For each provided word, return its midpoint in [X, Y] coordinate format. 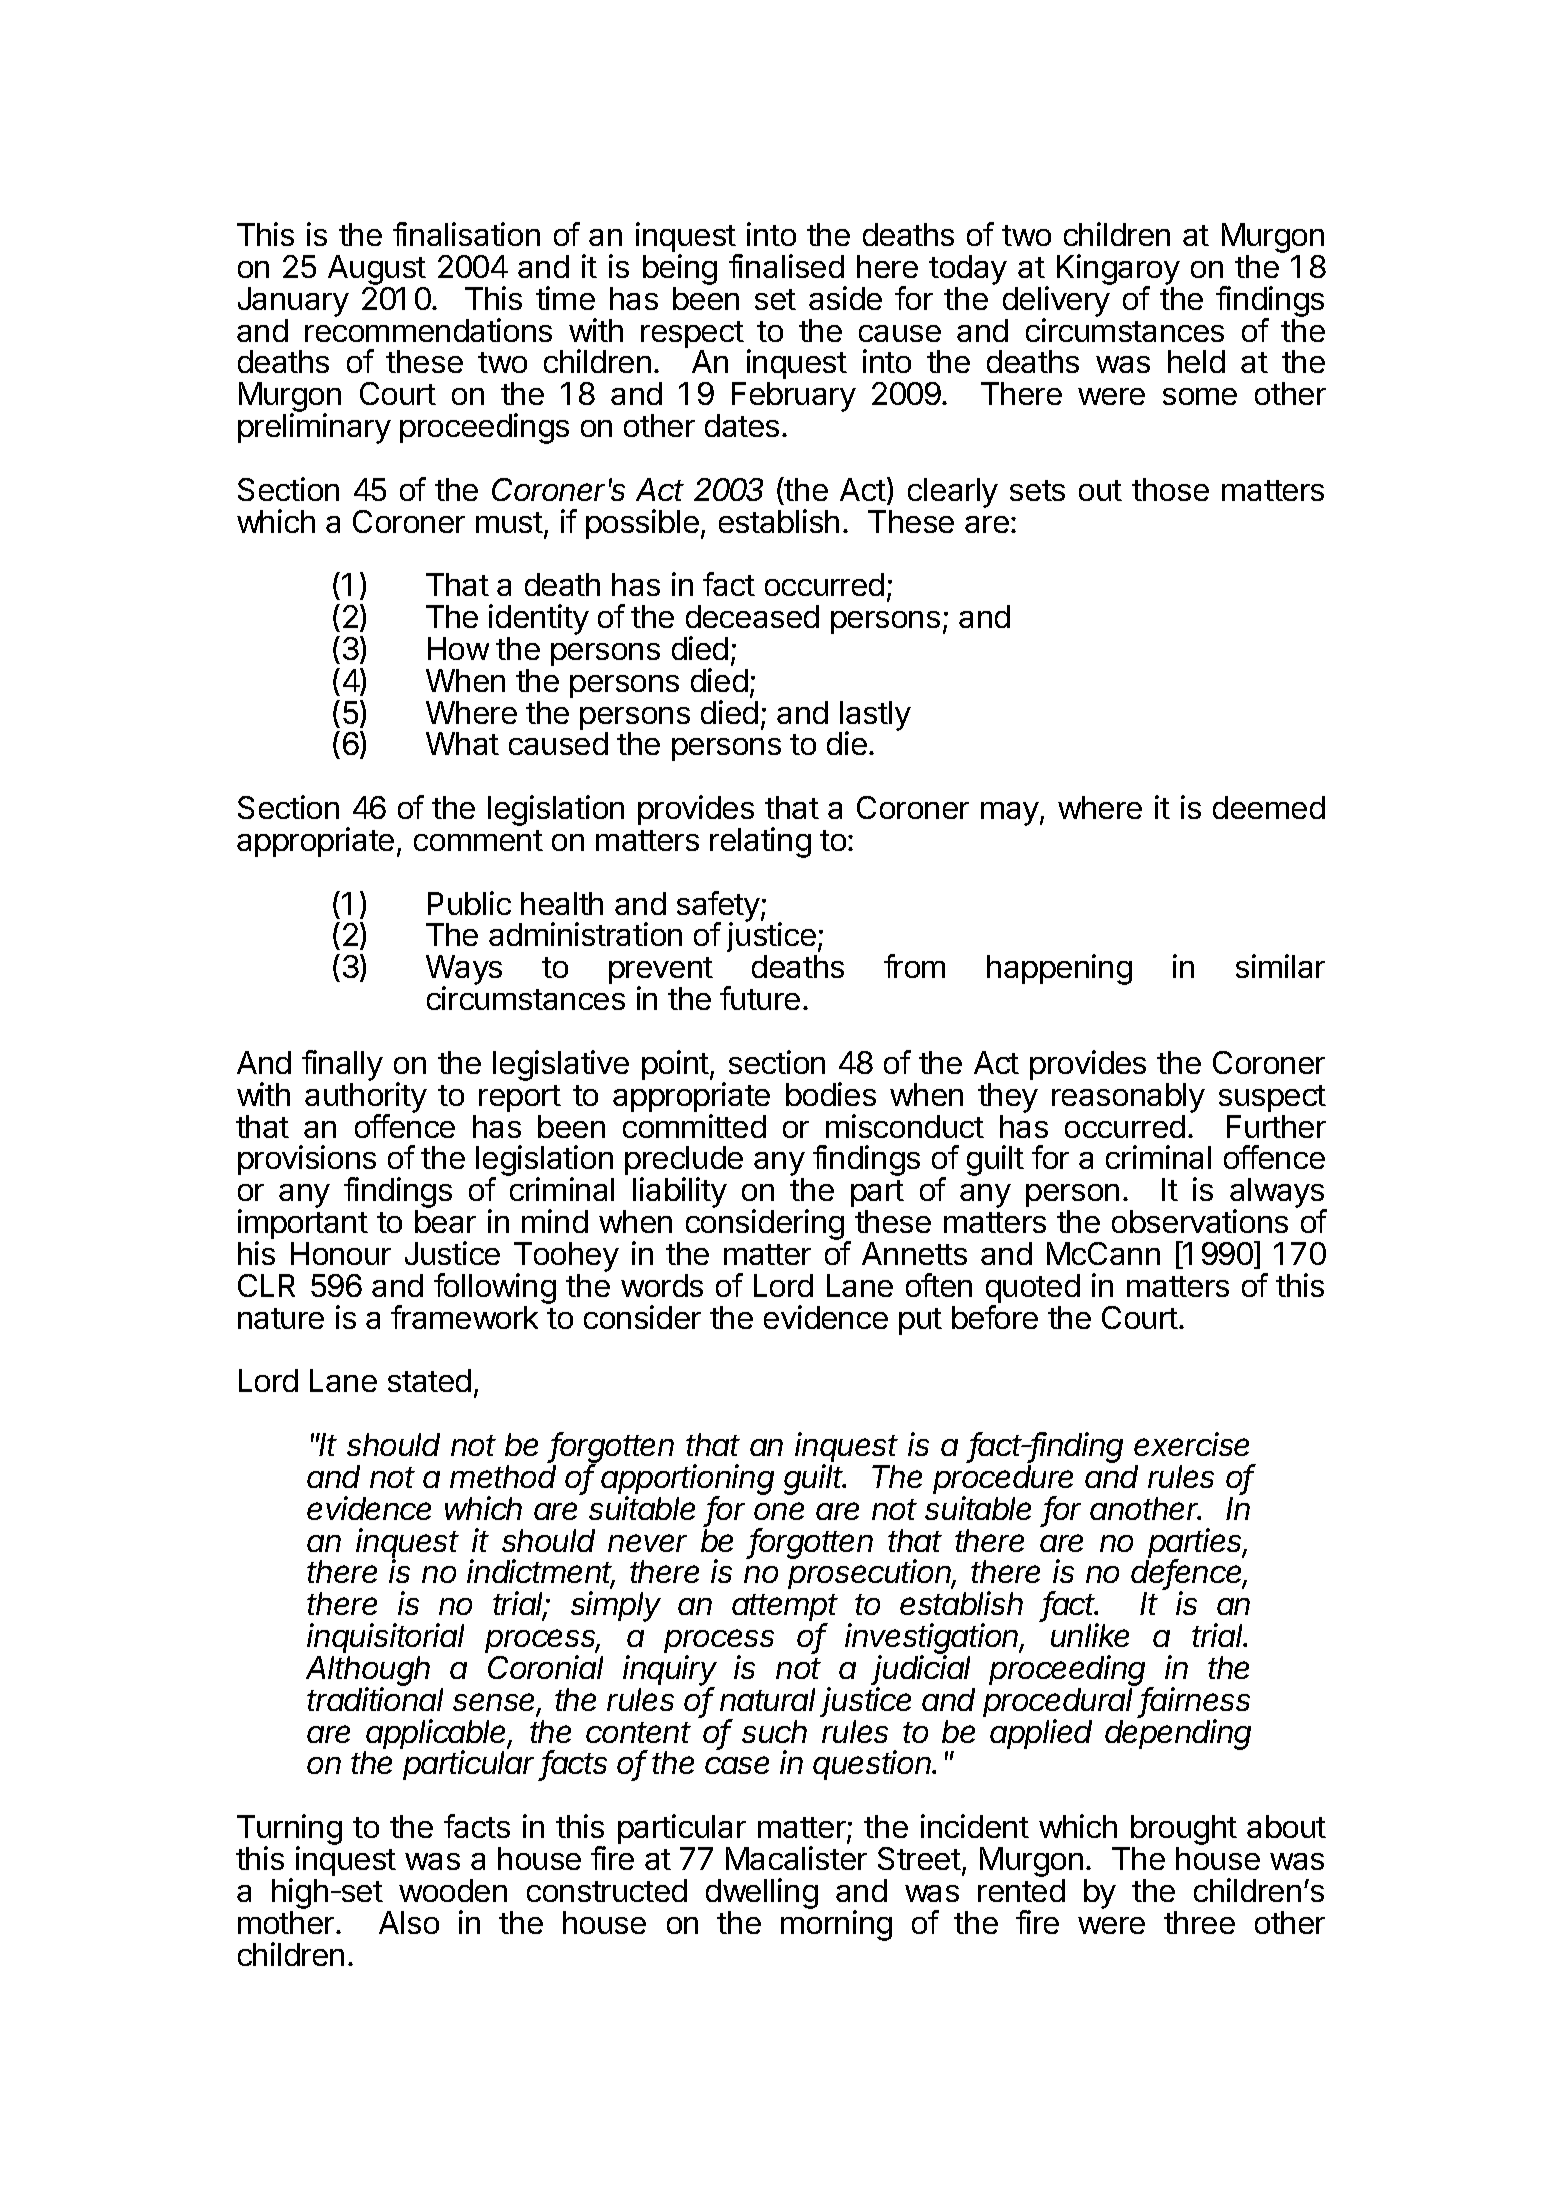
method [503, 1476]
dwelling [762, 1895]
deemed [1269, 807]
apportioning [687, 1481]
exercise [1191, 1444]
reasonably [1128, 1098]
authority [366, 1098]
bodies [831, 1094]
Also [409, 1922]
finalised [786, 266]
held [1196, 361]
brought [1183, 1831]
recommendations [428, 330]
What [462, 743]
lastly [875, 717]
